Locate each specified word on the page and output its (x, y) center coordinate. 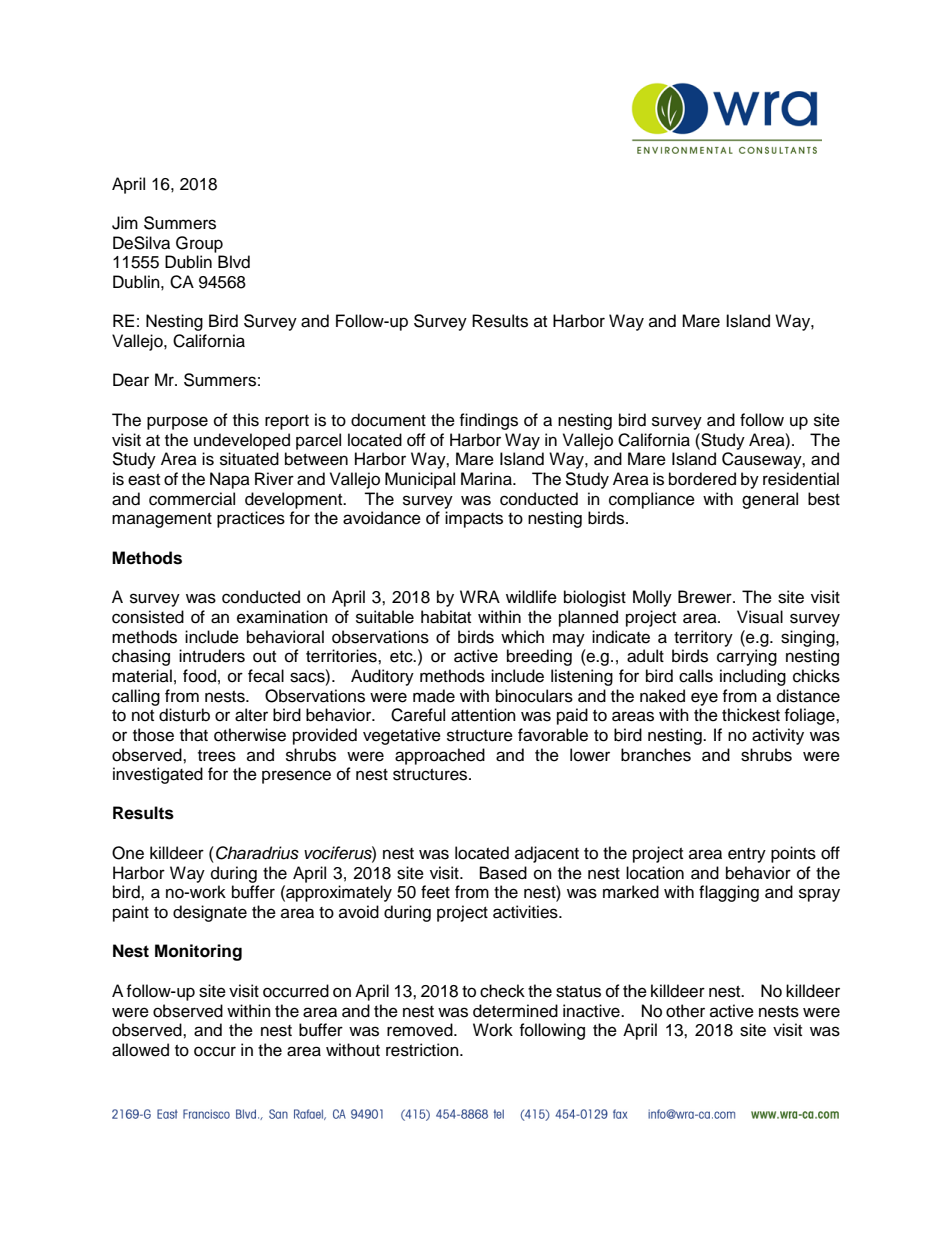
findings (488, 421)
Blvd (234, 262)
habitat (446, 617)
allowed (140, 1050)
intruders (212, 656)
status (578, 992)
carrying (747, 657)
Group (199, 244)
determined (515, 1011)
